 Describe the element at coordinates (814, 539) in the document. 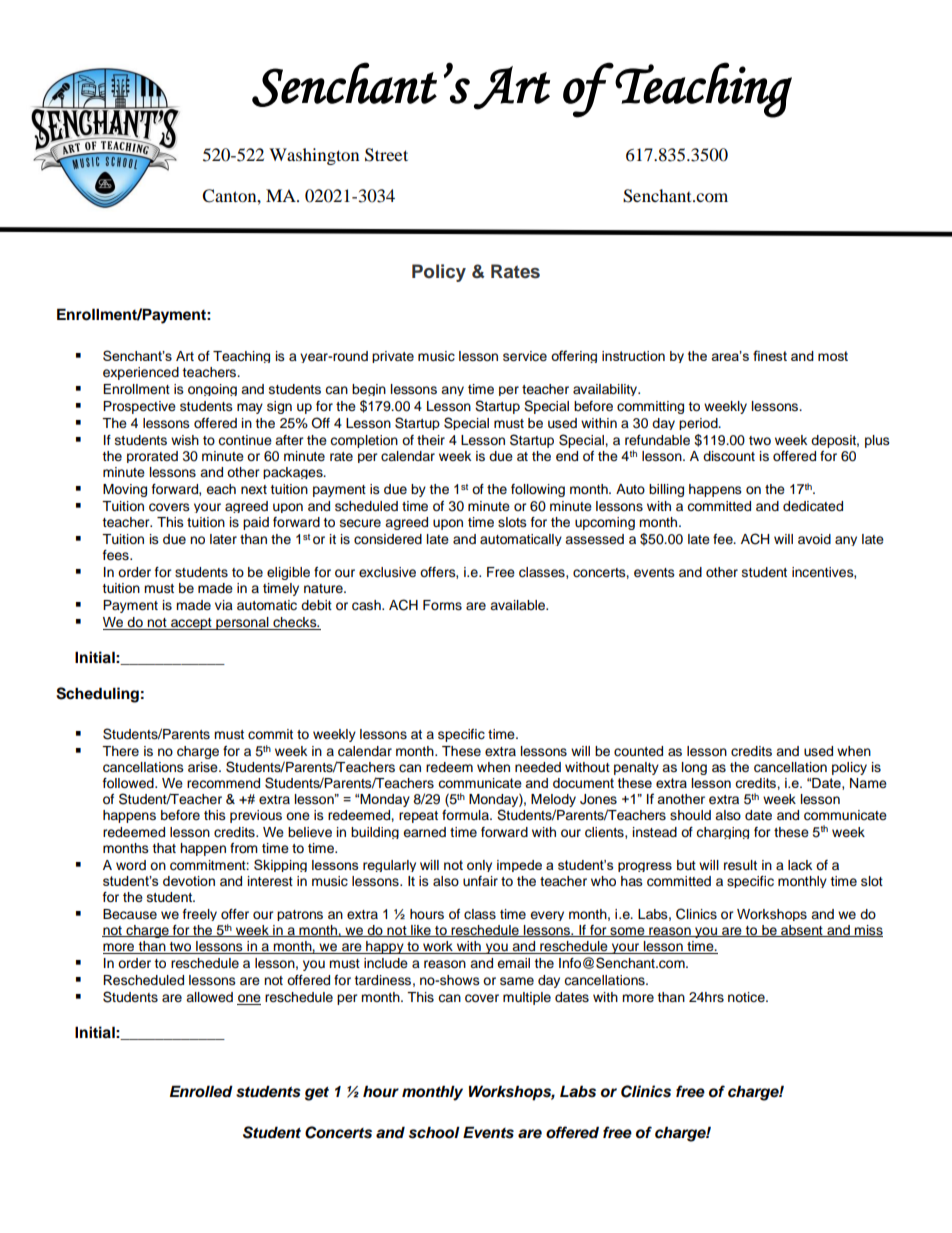

I see `avoid` at that location.
